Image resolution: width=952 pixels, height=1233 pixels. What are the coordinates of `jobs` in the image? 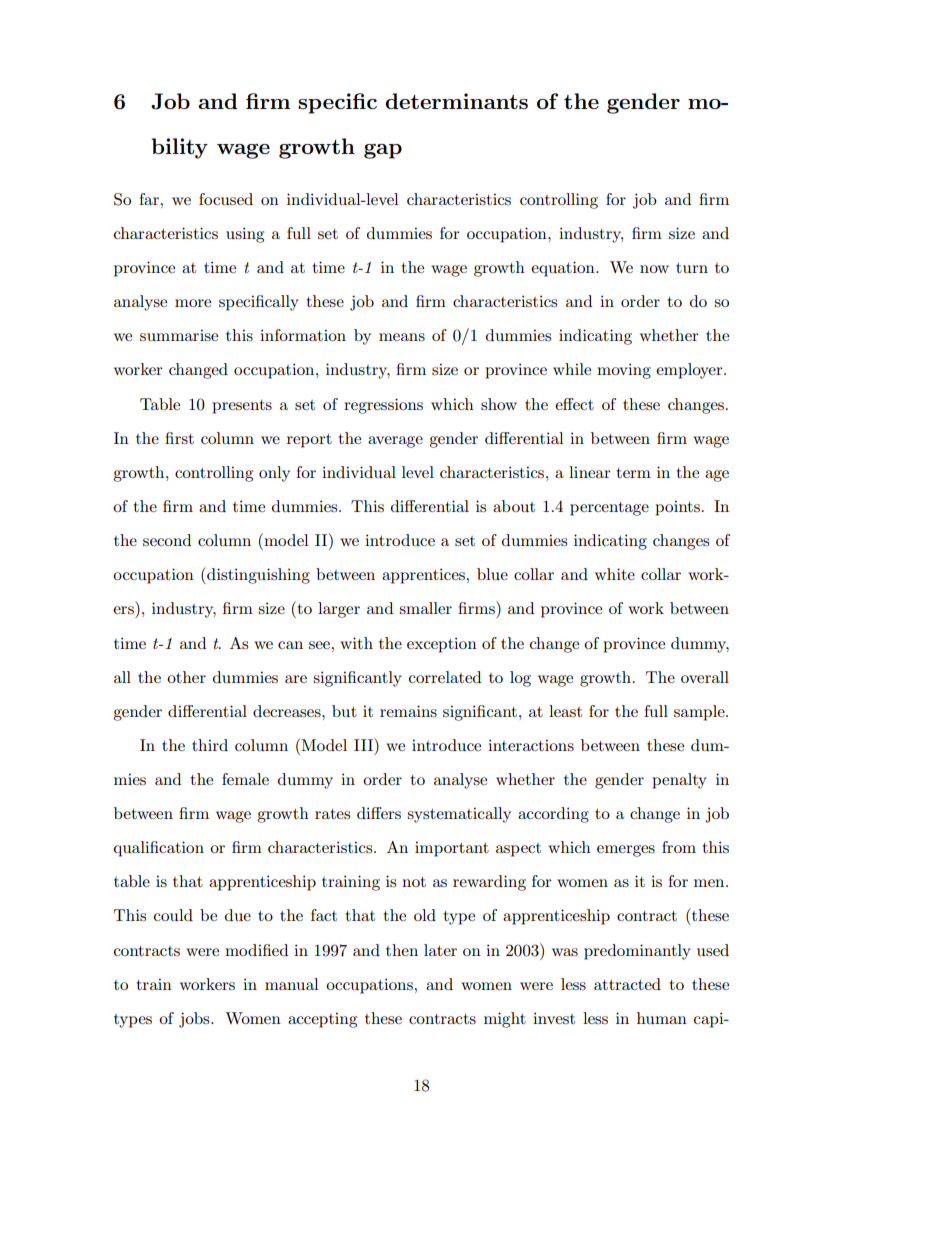 It's located at (195, 1020).
